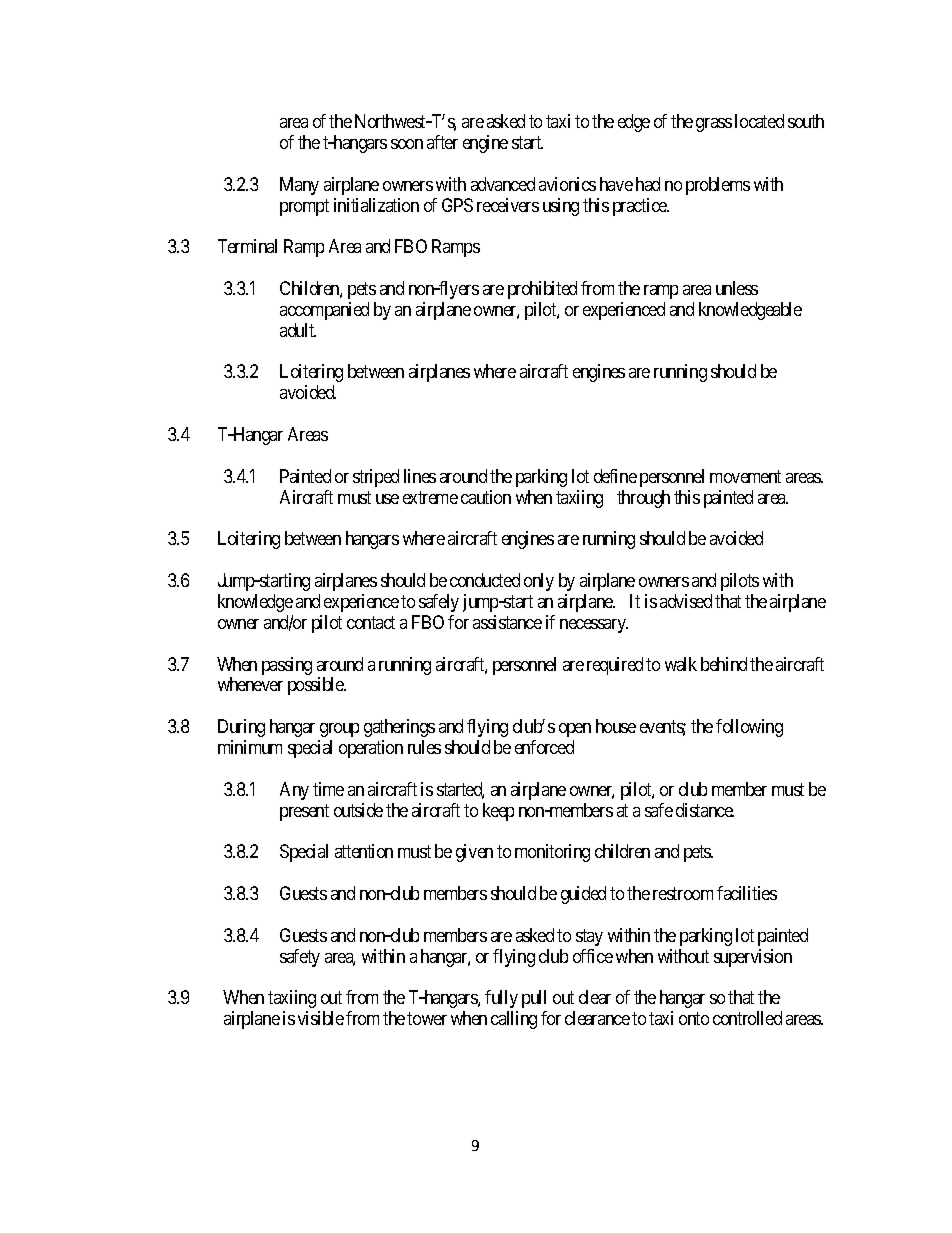  Describe the element at coordinates (328, 789) in the screenshot. I see `time` at that location.
